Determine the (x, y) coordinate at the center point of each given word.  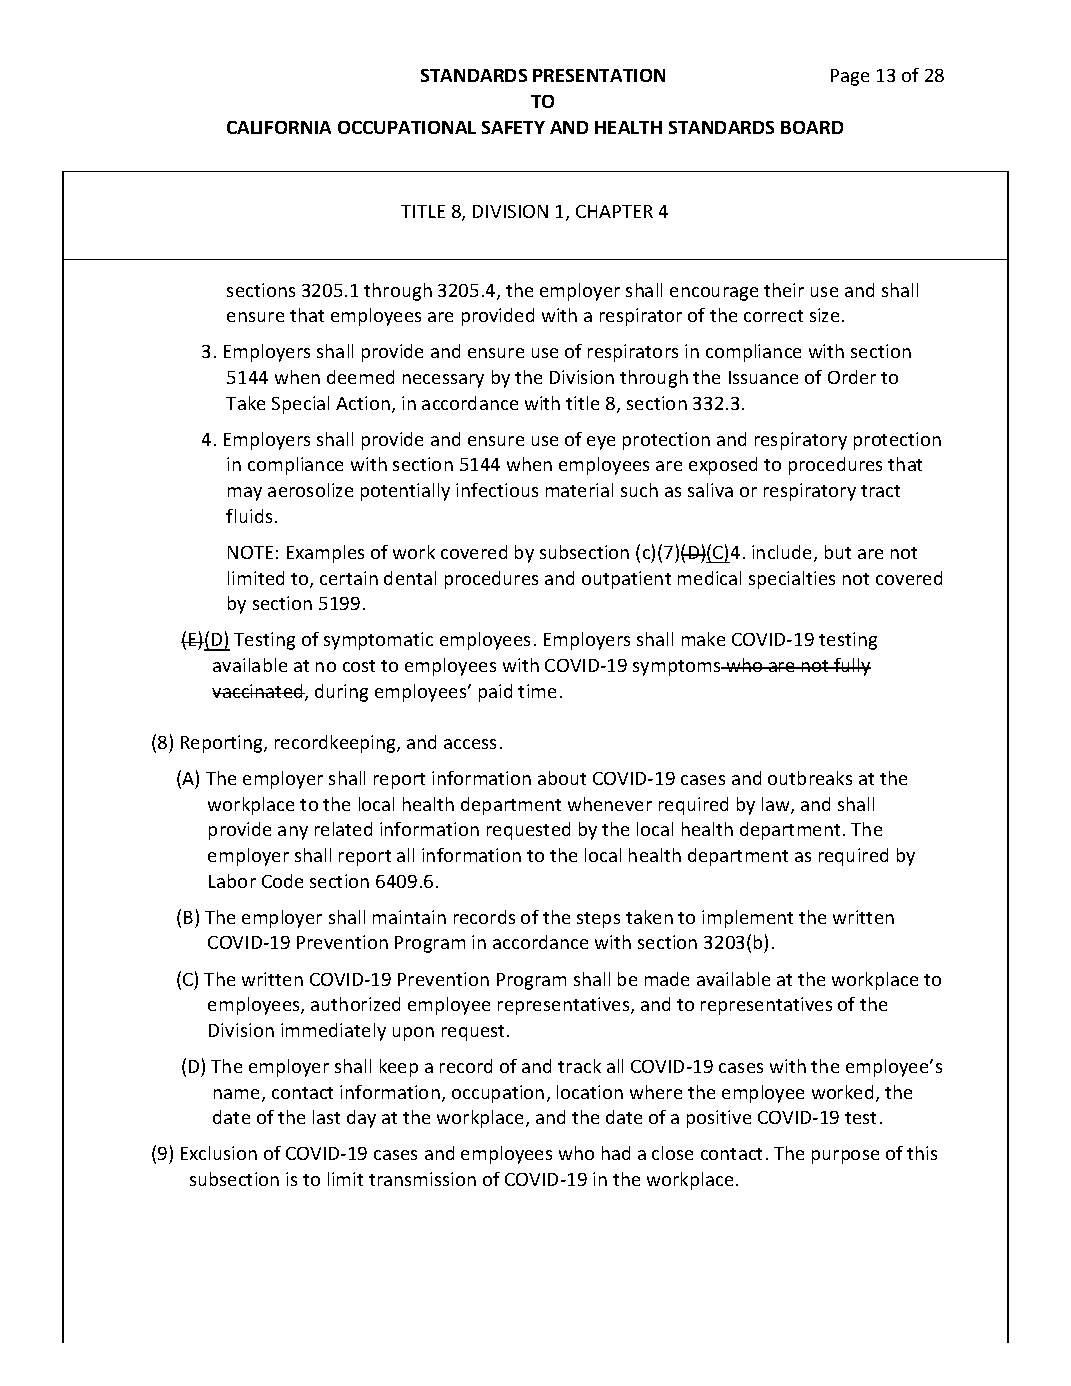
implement (747, 919)
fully (851, 667)
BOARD (812, 127)
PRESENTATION (599, 75)
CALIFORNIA (279, 127)
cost (359, 666)
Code (282, 881)
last (326, 1117)
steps (598, 920)
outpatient (626, 580)
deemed (360, 377)
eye (601, 443)
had (616, 1153)
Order (852, 377)
